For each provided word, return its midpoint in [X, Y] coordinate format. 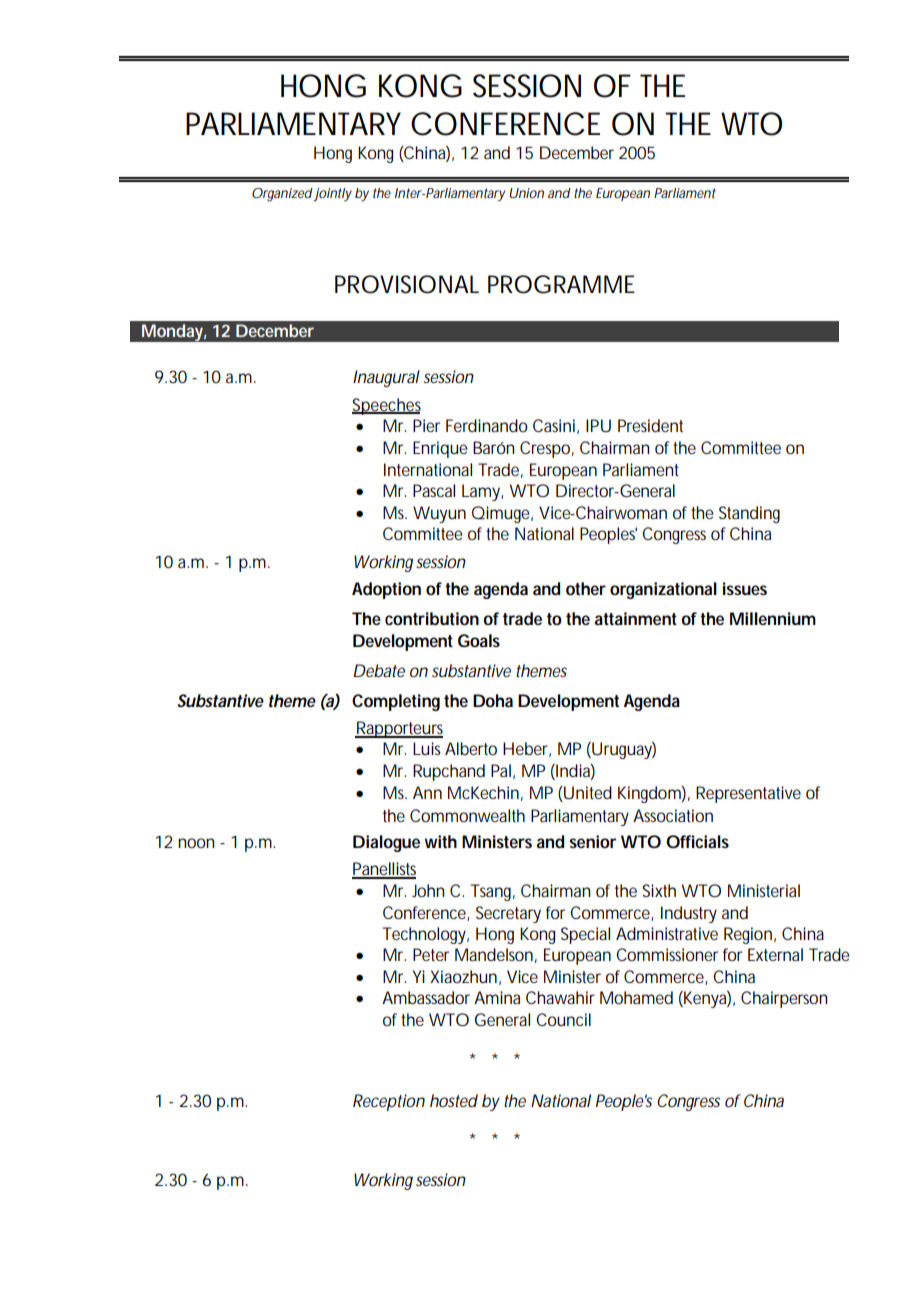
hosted [454, 1100]
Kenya [706, 999]
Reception [389, 1102]
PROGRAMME [561, 284]
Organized [283, 195]
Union [526, 193]
